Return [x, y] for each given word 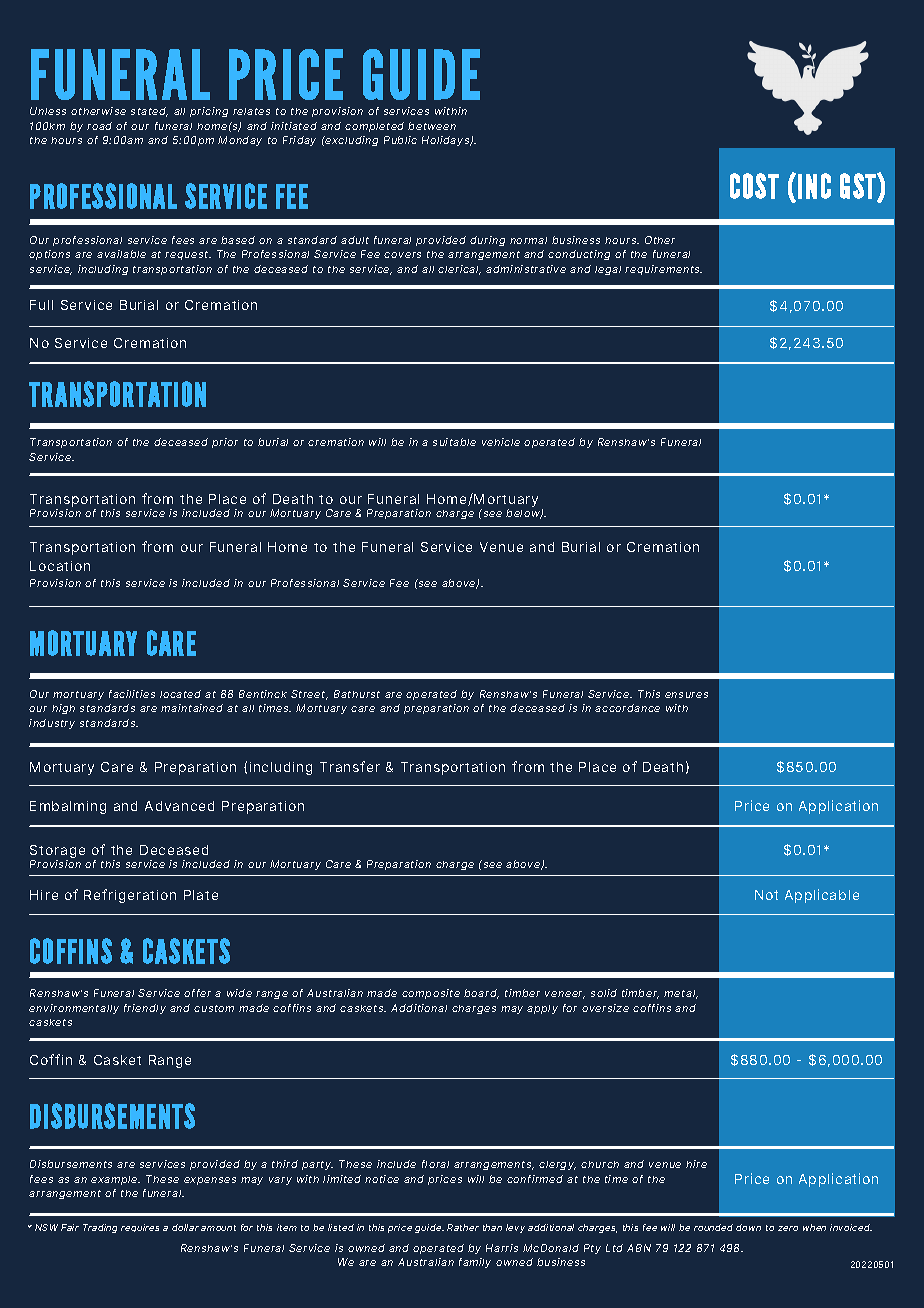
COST [754, 186]
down [748, 1227]
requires [140, 1228]
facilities [132, 694]
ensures [686, 695]
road [99, 126]
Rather [463, 1227]
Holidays [447, 141]
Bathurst [357, 694]
